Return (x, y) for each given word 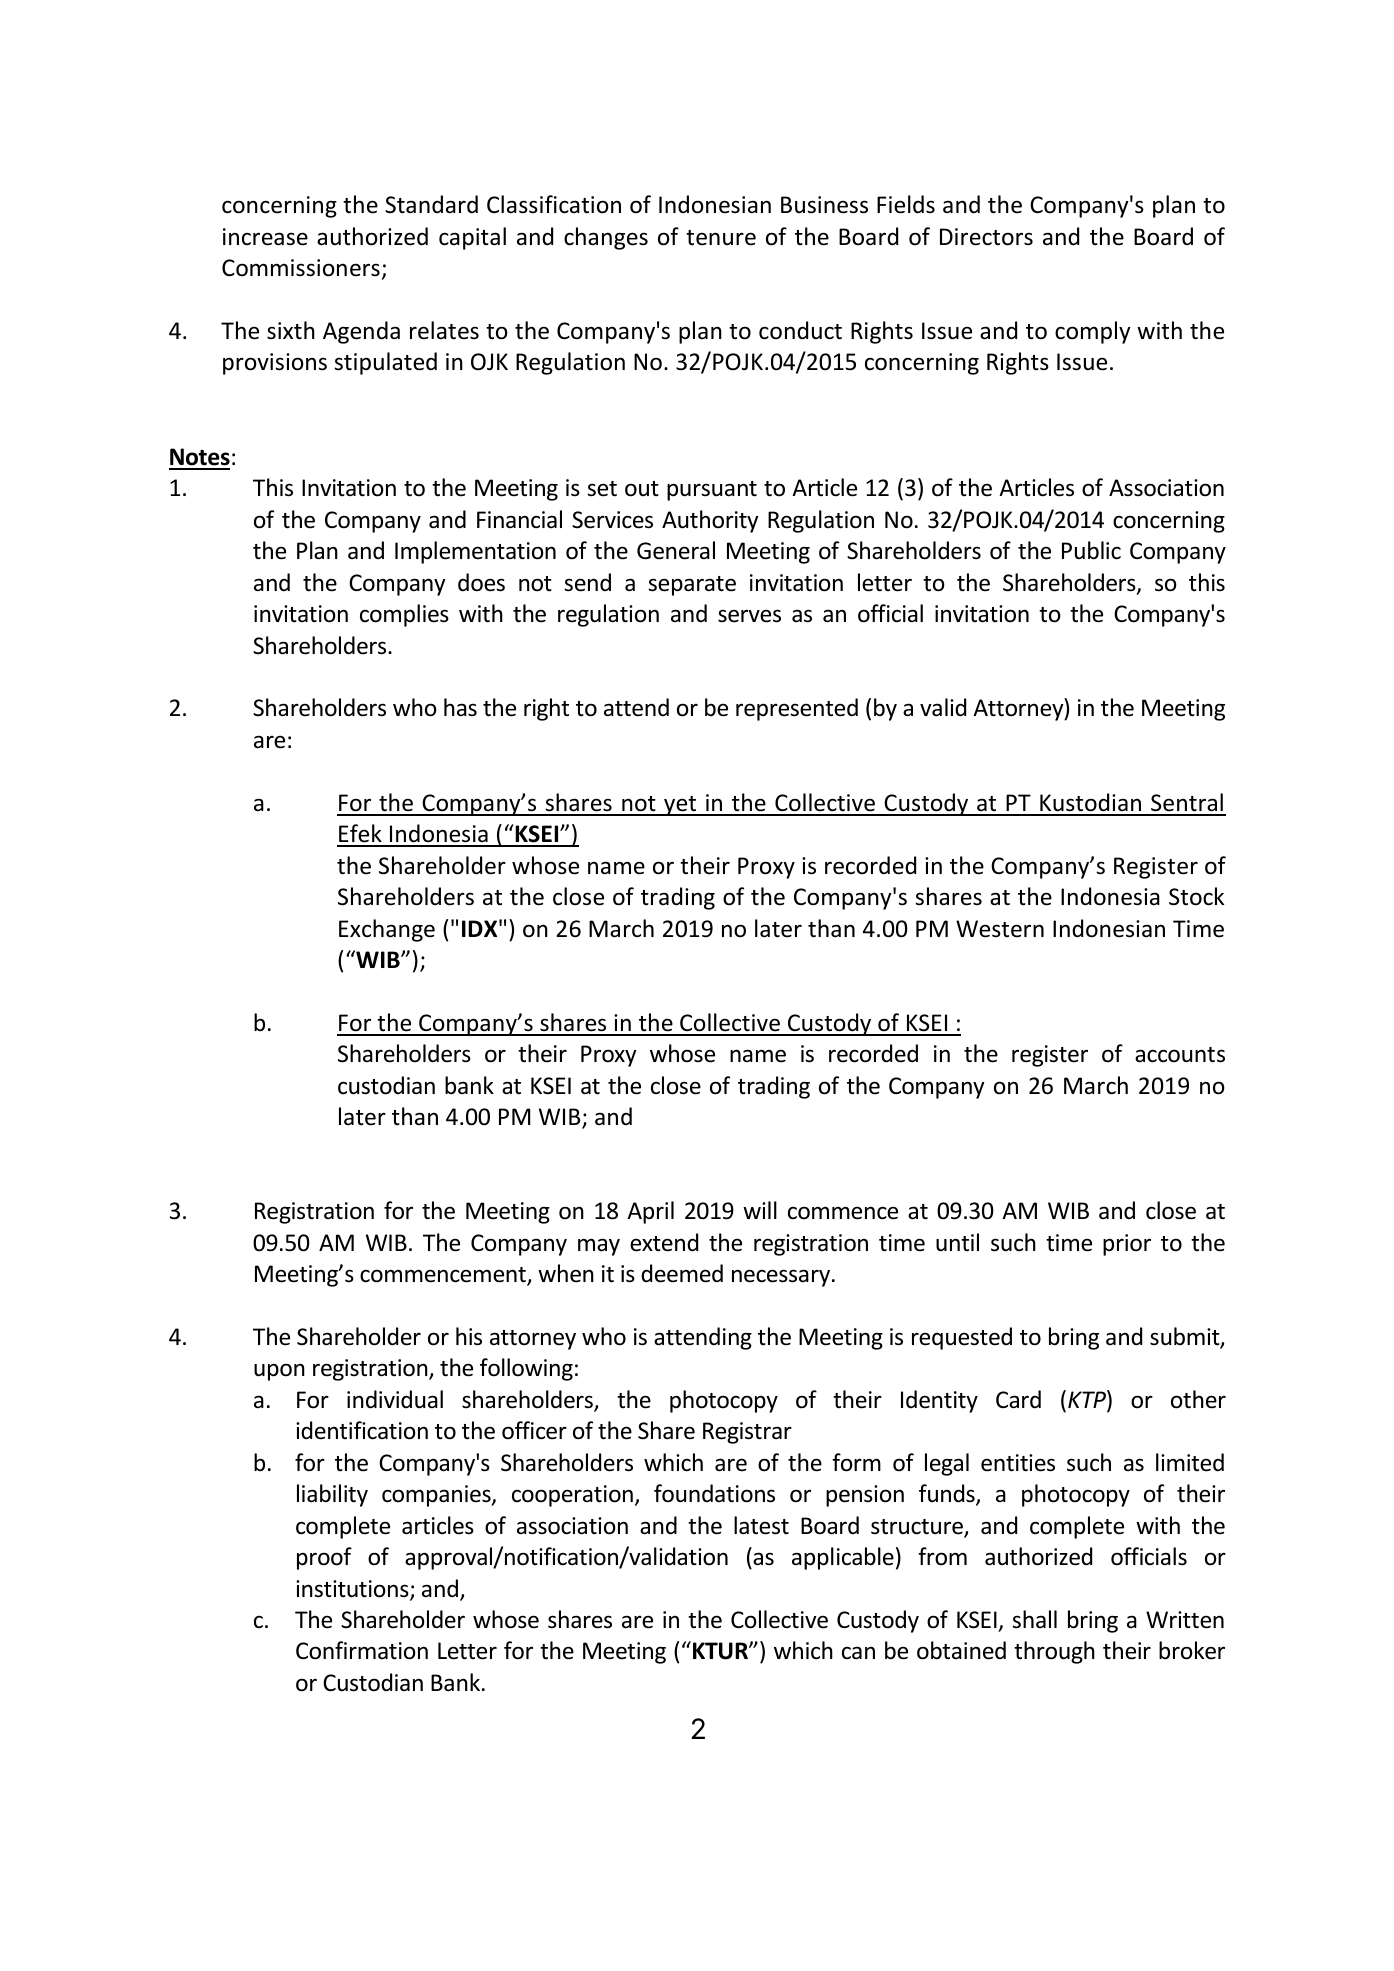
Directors (986, 237)
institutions (353, 1590)
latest (761, 1525)
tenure (721, 238)
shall (1034, 1619)
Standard (431, 204)
